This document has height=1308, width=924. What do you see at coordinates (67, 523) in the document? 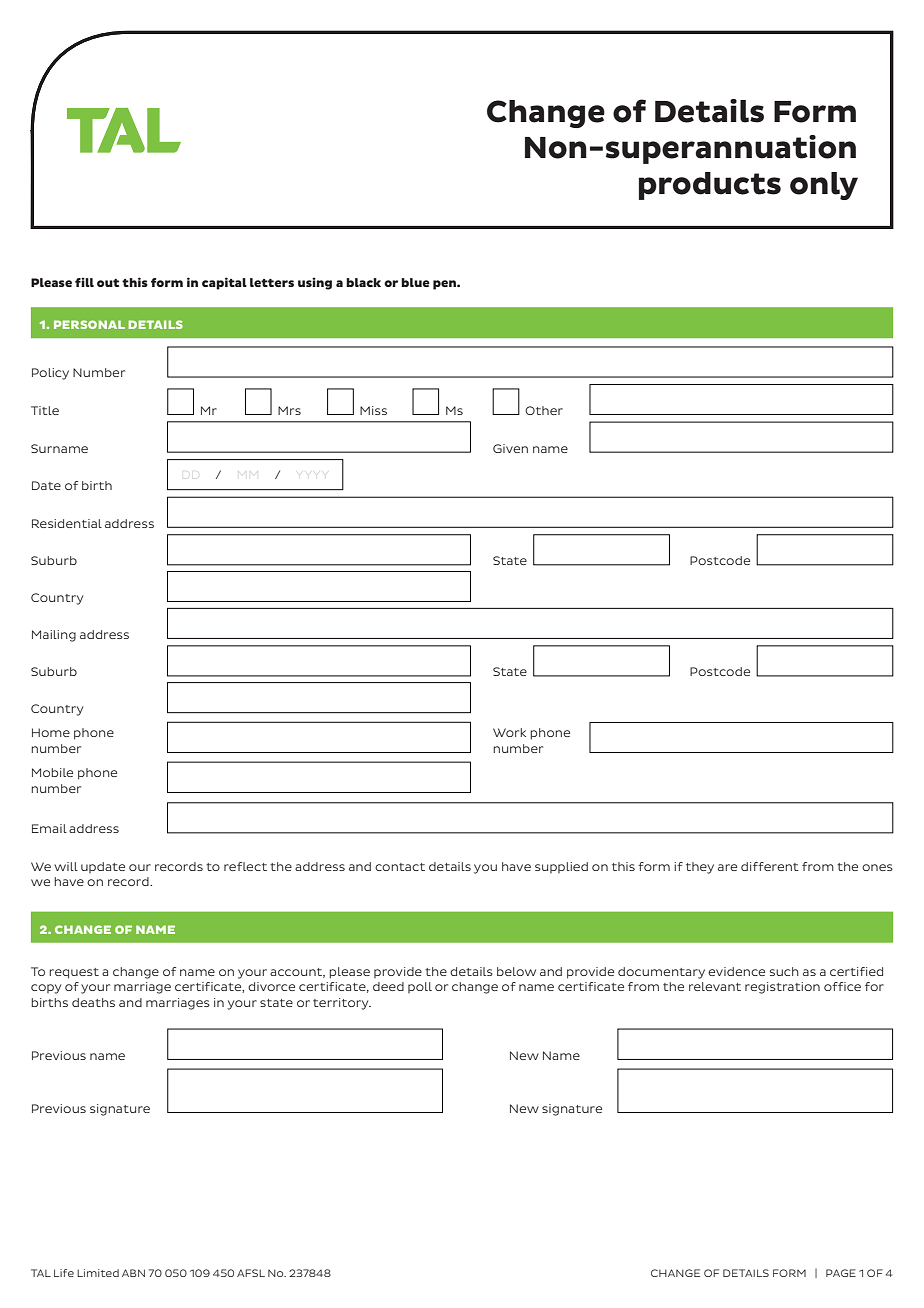
I see `Residential` at bounding box center [67, 523].
